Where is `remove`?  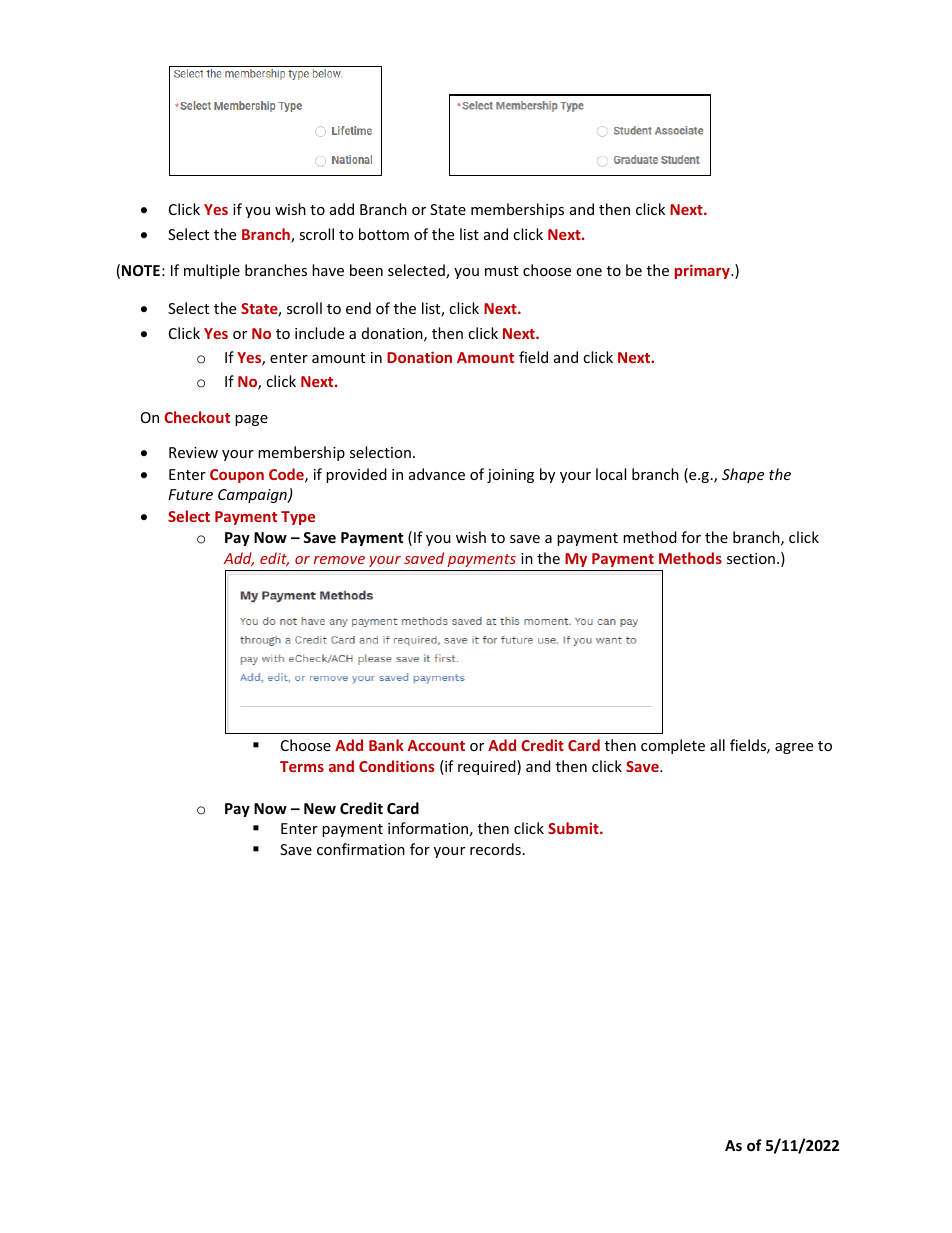 remove is located at coordinates (339, 560).
